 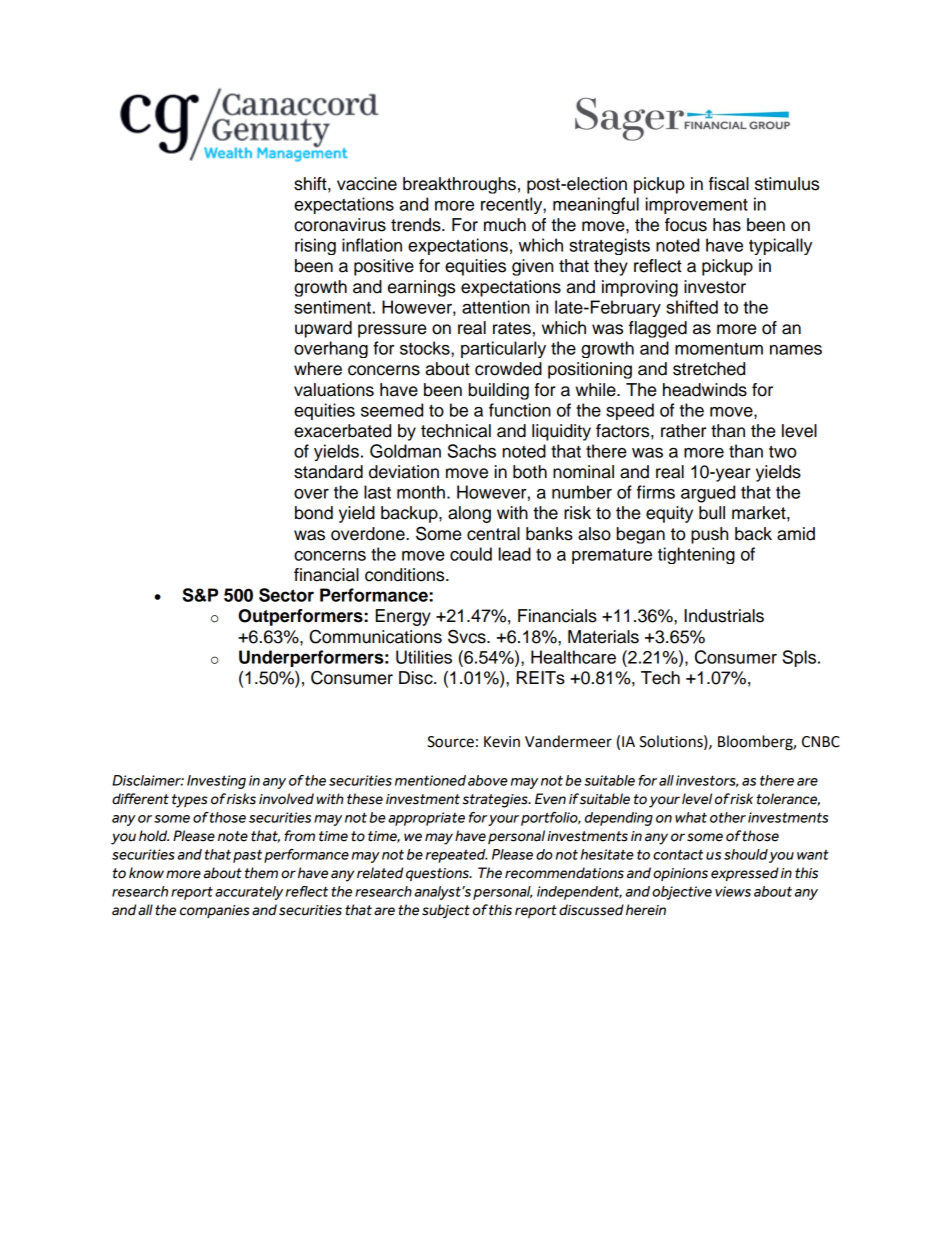 What do you see at coordinates (727, 225) in the image?
I see `has` at bounding box center [727, 225].
